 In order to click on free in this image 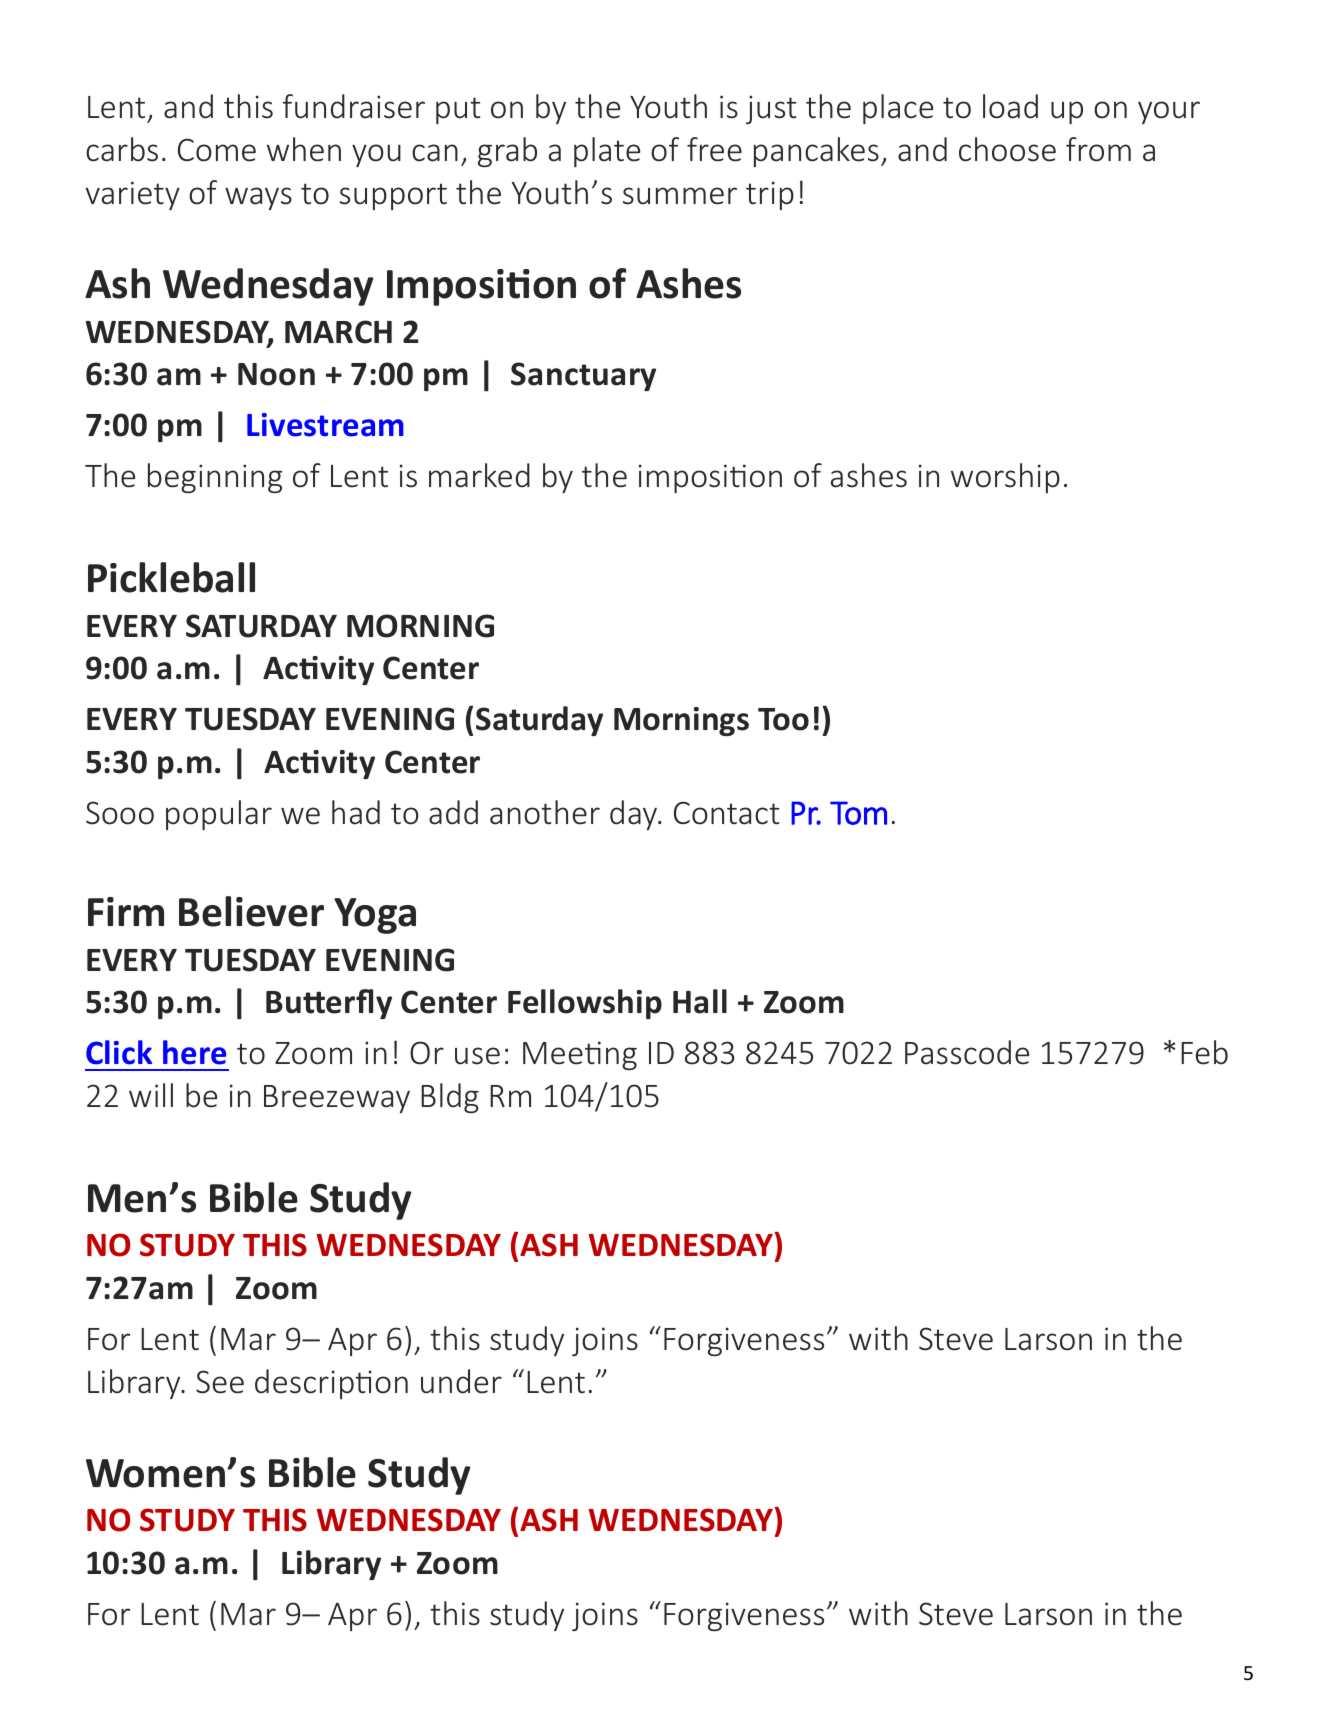, I will do `click(714, 149)`.
